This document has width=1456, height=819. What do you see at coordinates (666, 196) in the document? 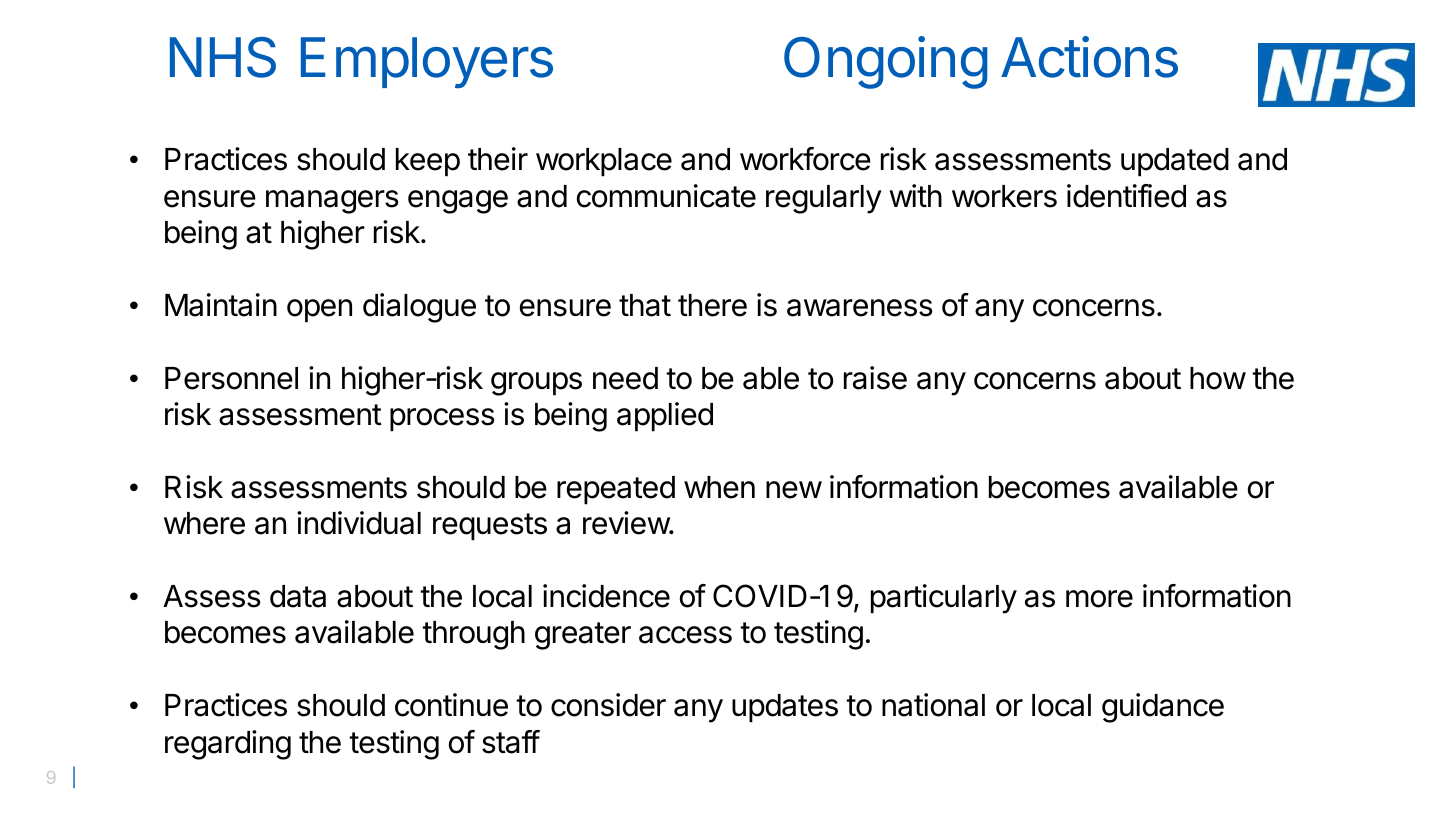
I see `communicate` at bounding box center [666, 196].
